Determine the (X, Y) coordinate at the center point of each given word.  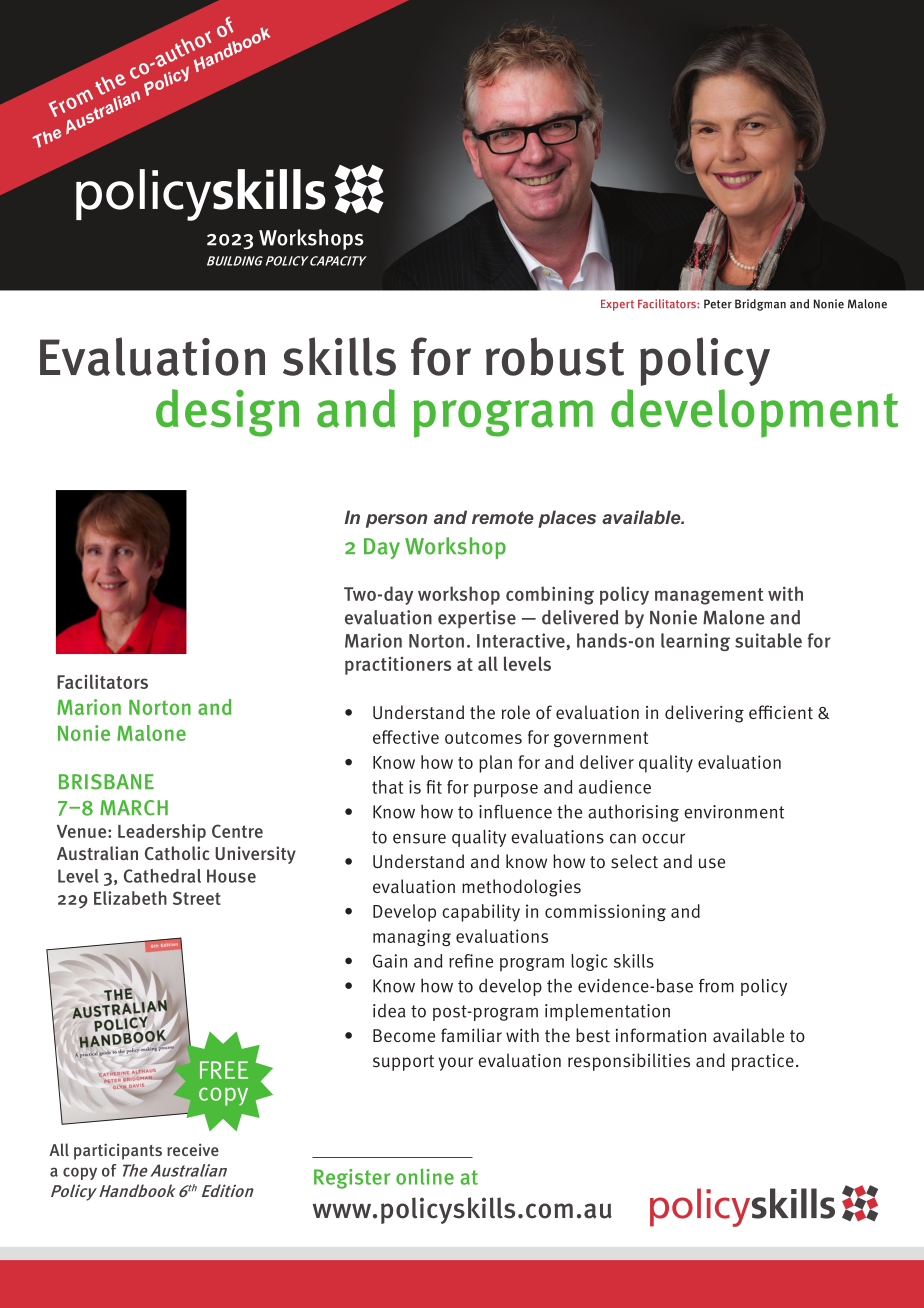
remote (503, 517)
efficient (781, 712)
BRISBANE (106, 782)
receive (193, 1149)
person (396, 521)
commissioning (605, 912)
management (709, 596)
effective (406, 737)
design (227, 413)
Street (197, 898)
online (425, 1176)
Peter (718, 304)
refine (471, 961)
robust (555, 356)
